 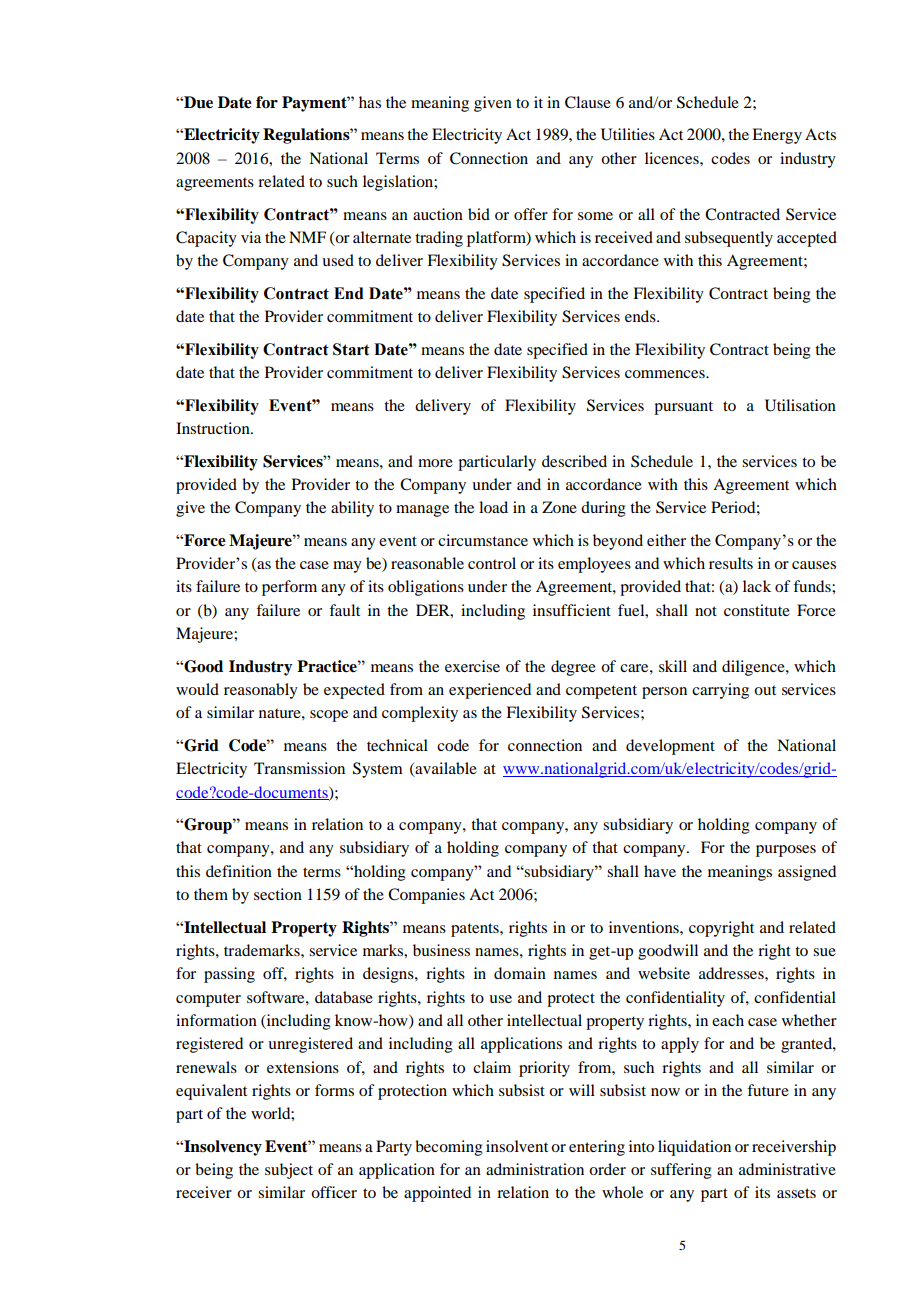 What do you see at coordinates (777, 136) in the document?
I see `Energy` at bounding box center [777, 136].
